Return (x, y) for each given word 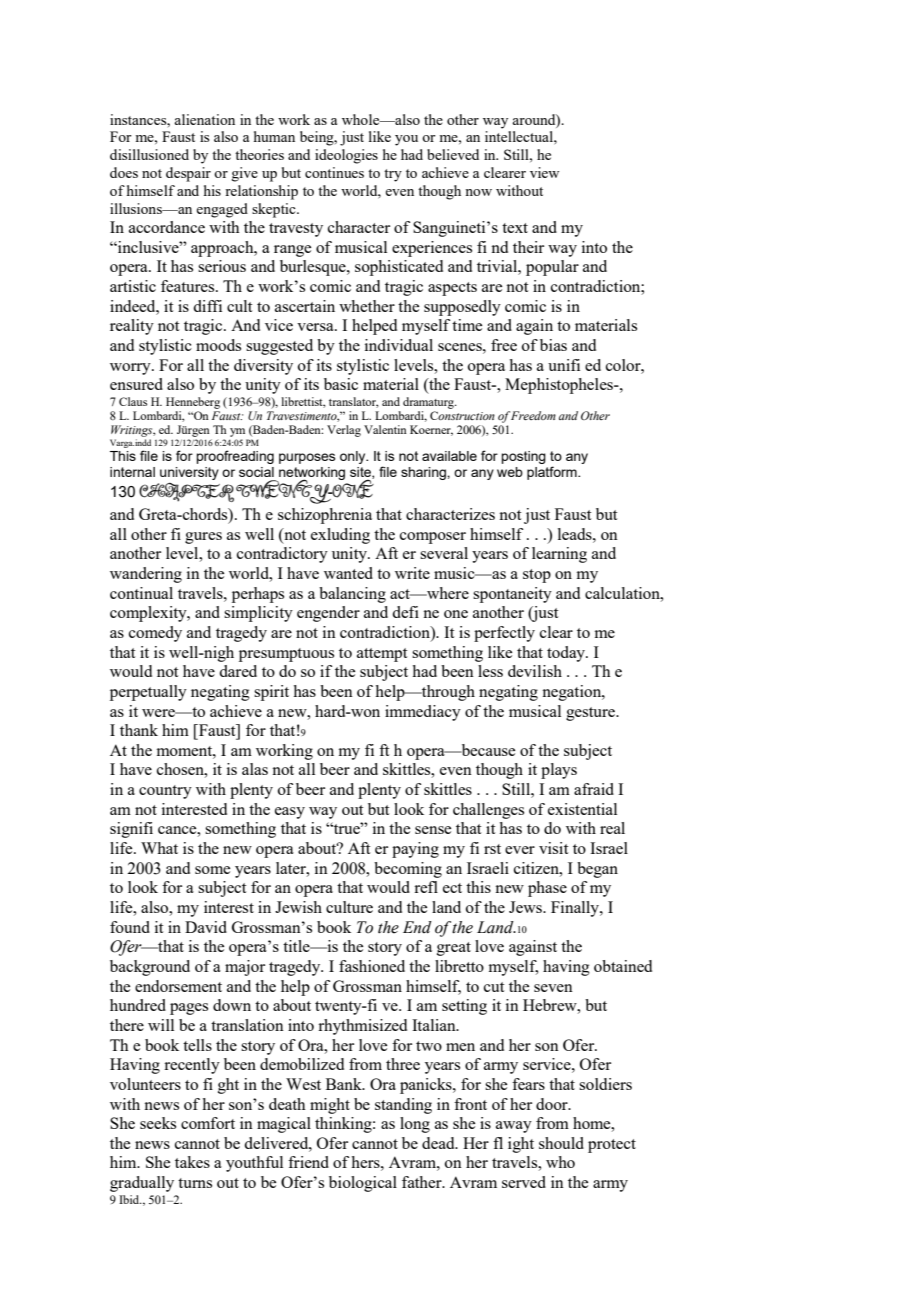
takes (192, 1162)
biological (363, 1184)
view (544, 172)
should (561, 1143)
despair (188, 174)
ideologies (346, 156)
